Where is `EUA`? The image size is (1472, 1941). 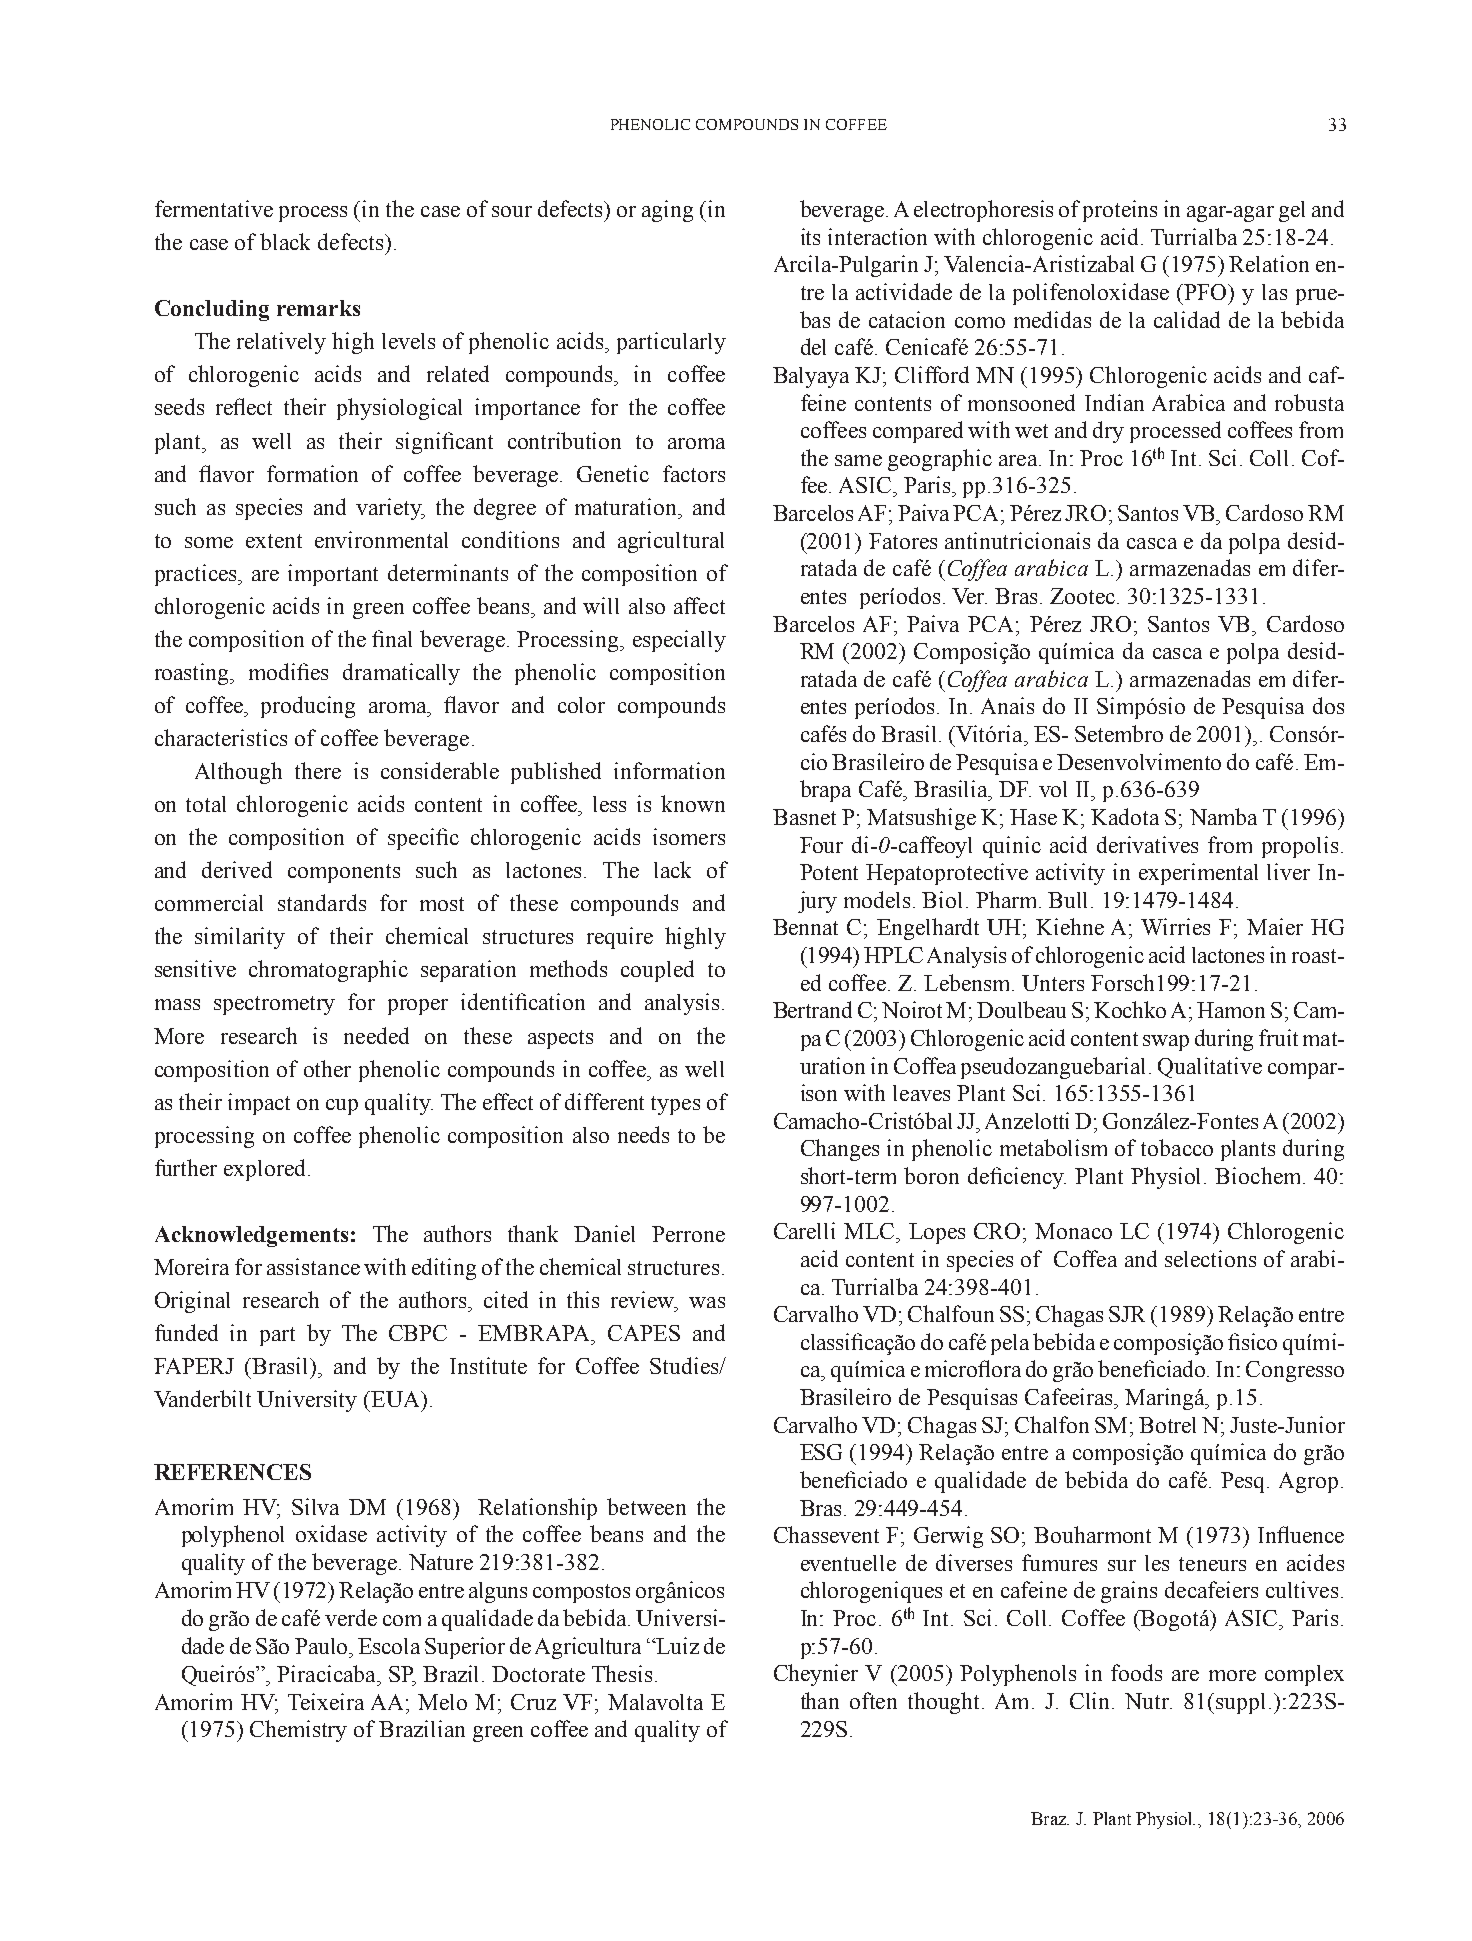
EUA is located at coordinates (396, 1399).
